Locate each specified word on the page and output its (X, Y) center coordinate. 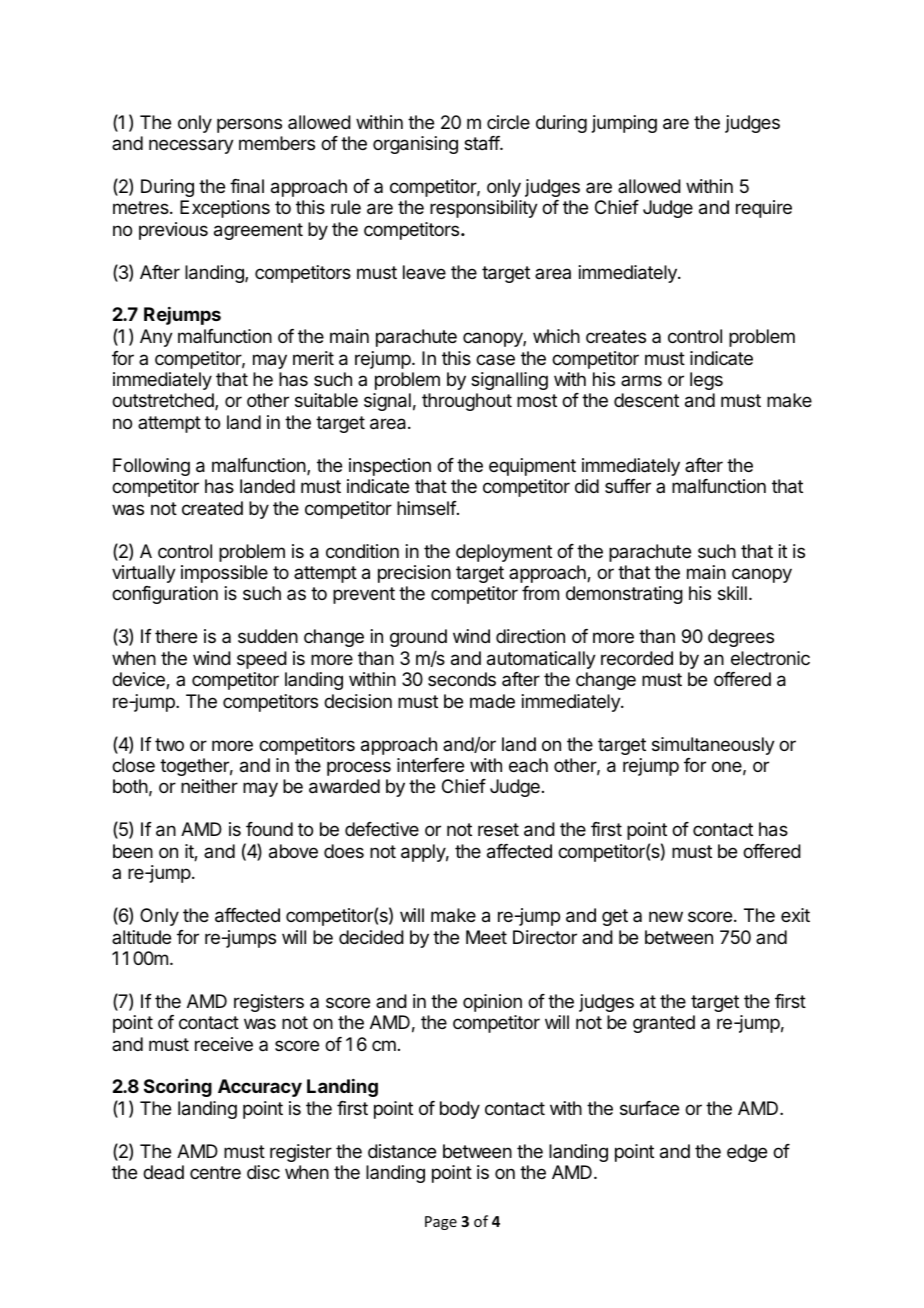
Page (441, 1223)
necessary (191, 146)
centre (215, 1172)
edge (747, 1153)
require (764, 209)
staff (482, 143)
